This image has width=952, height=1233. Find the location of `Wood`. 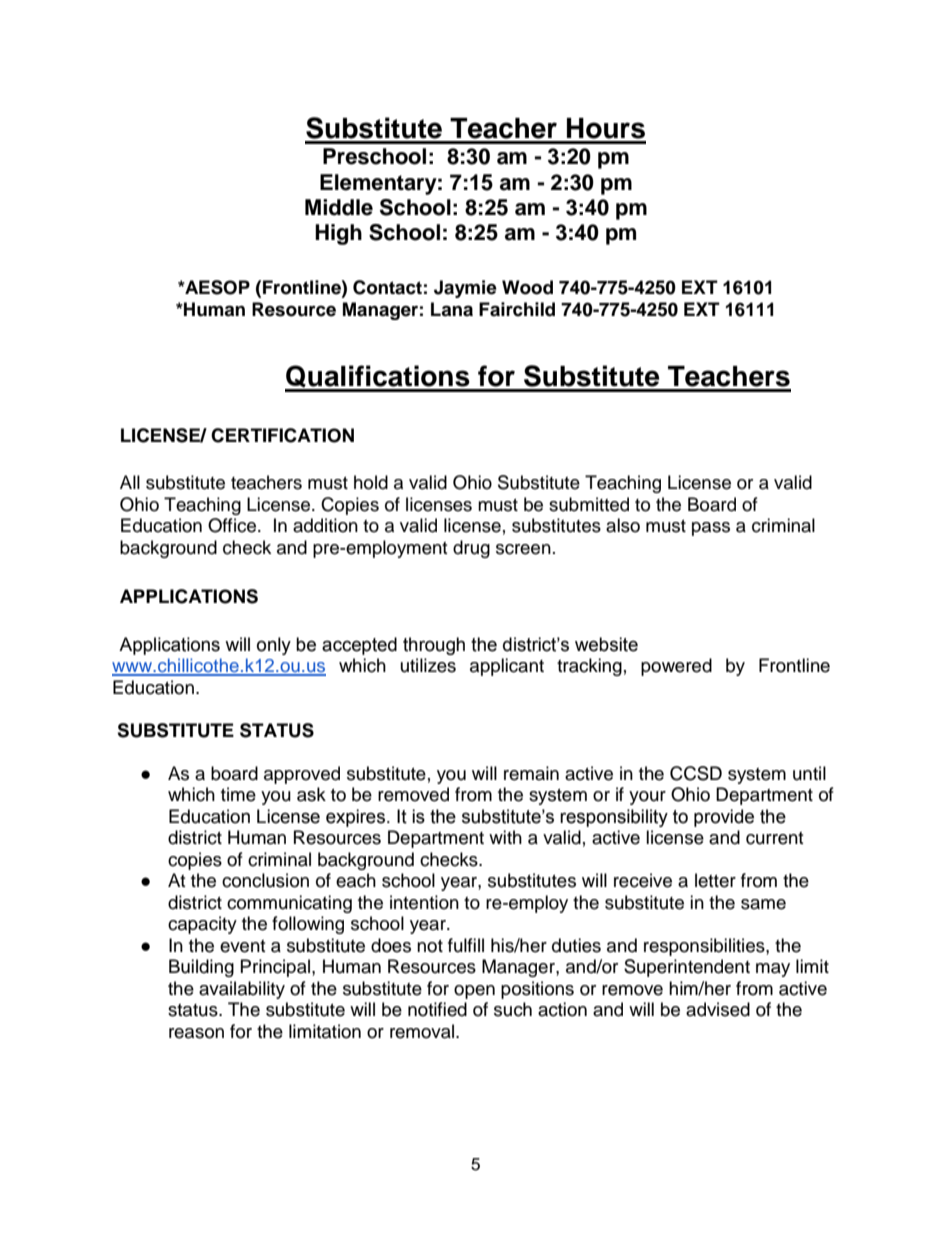

Wood is located at coordinates (527, 287).
